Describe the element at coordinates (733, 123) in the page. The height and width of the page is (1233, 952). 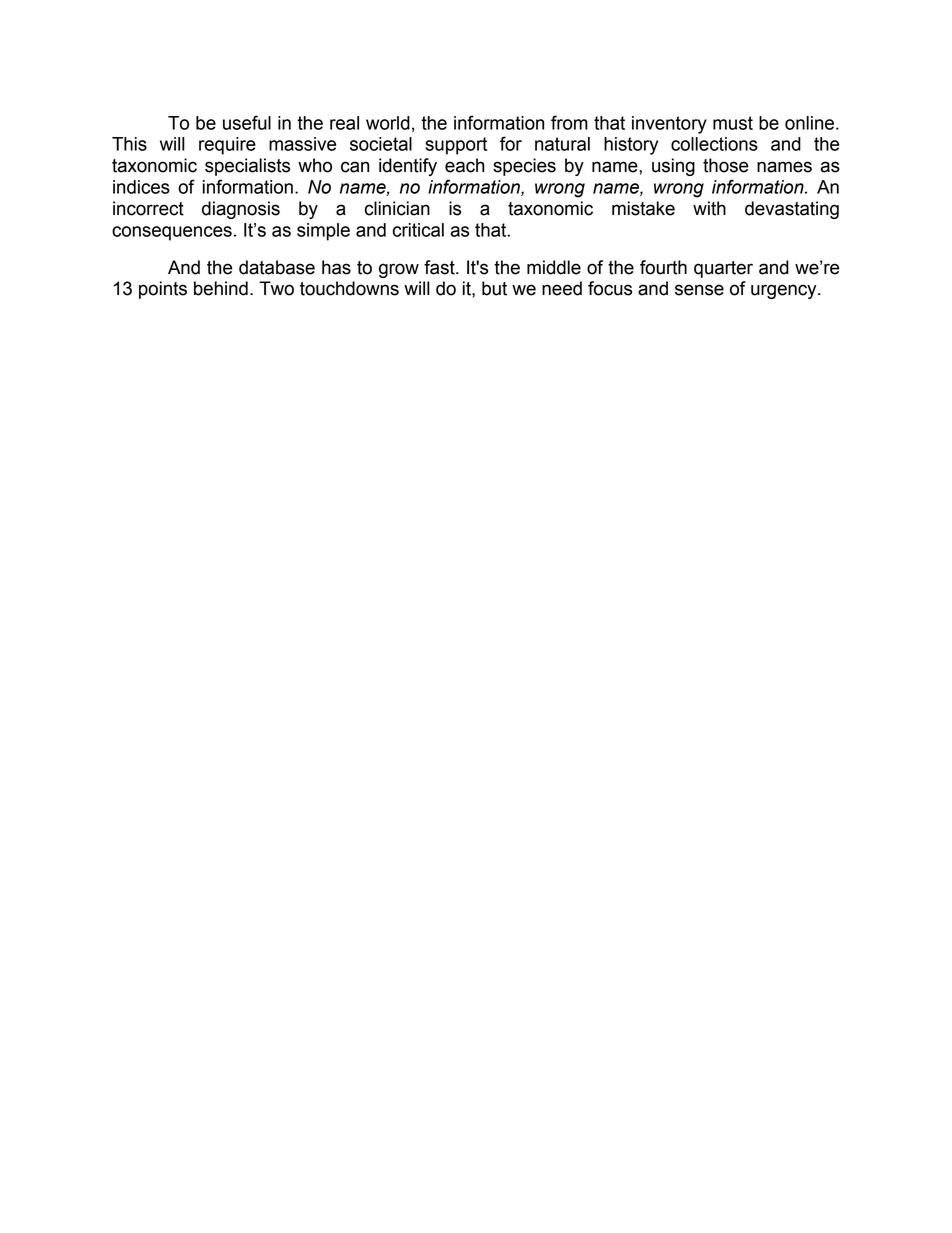
I see `must` at that location.
